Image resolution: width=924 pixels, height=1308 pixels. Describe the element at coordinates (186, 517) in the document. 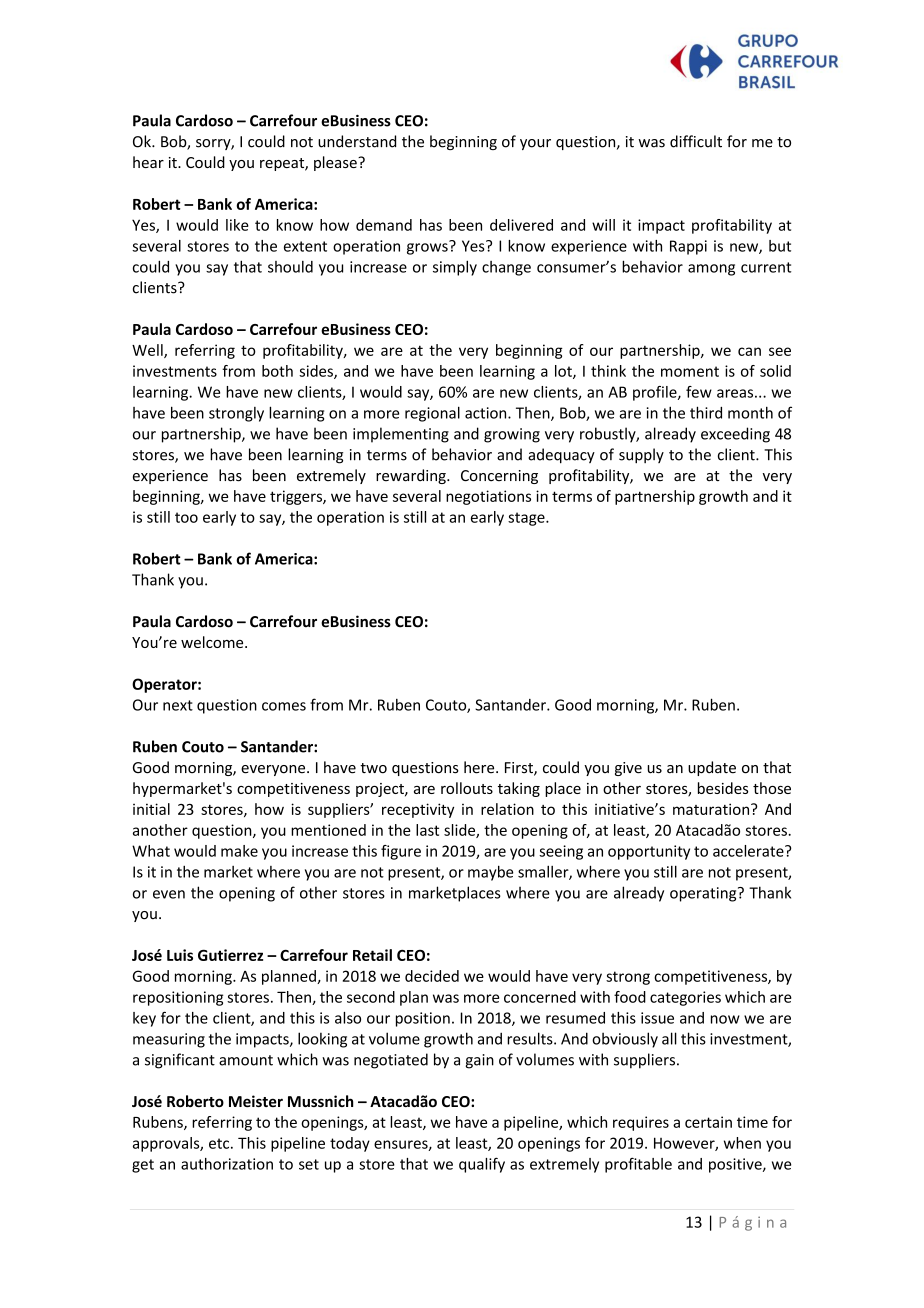

I see `too` at that location.
